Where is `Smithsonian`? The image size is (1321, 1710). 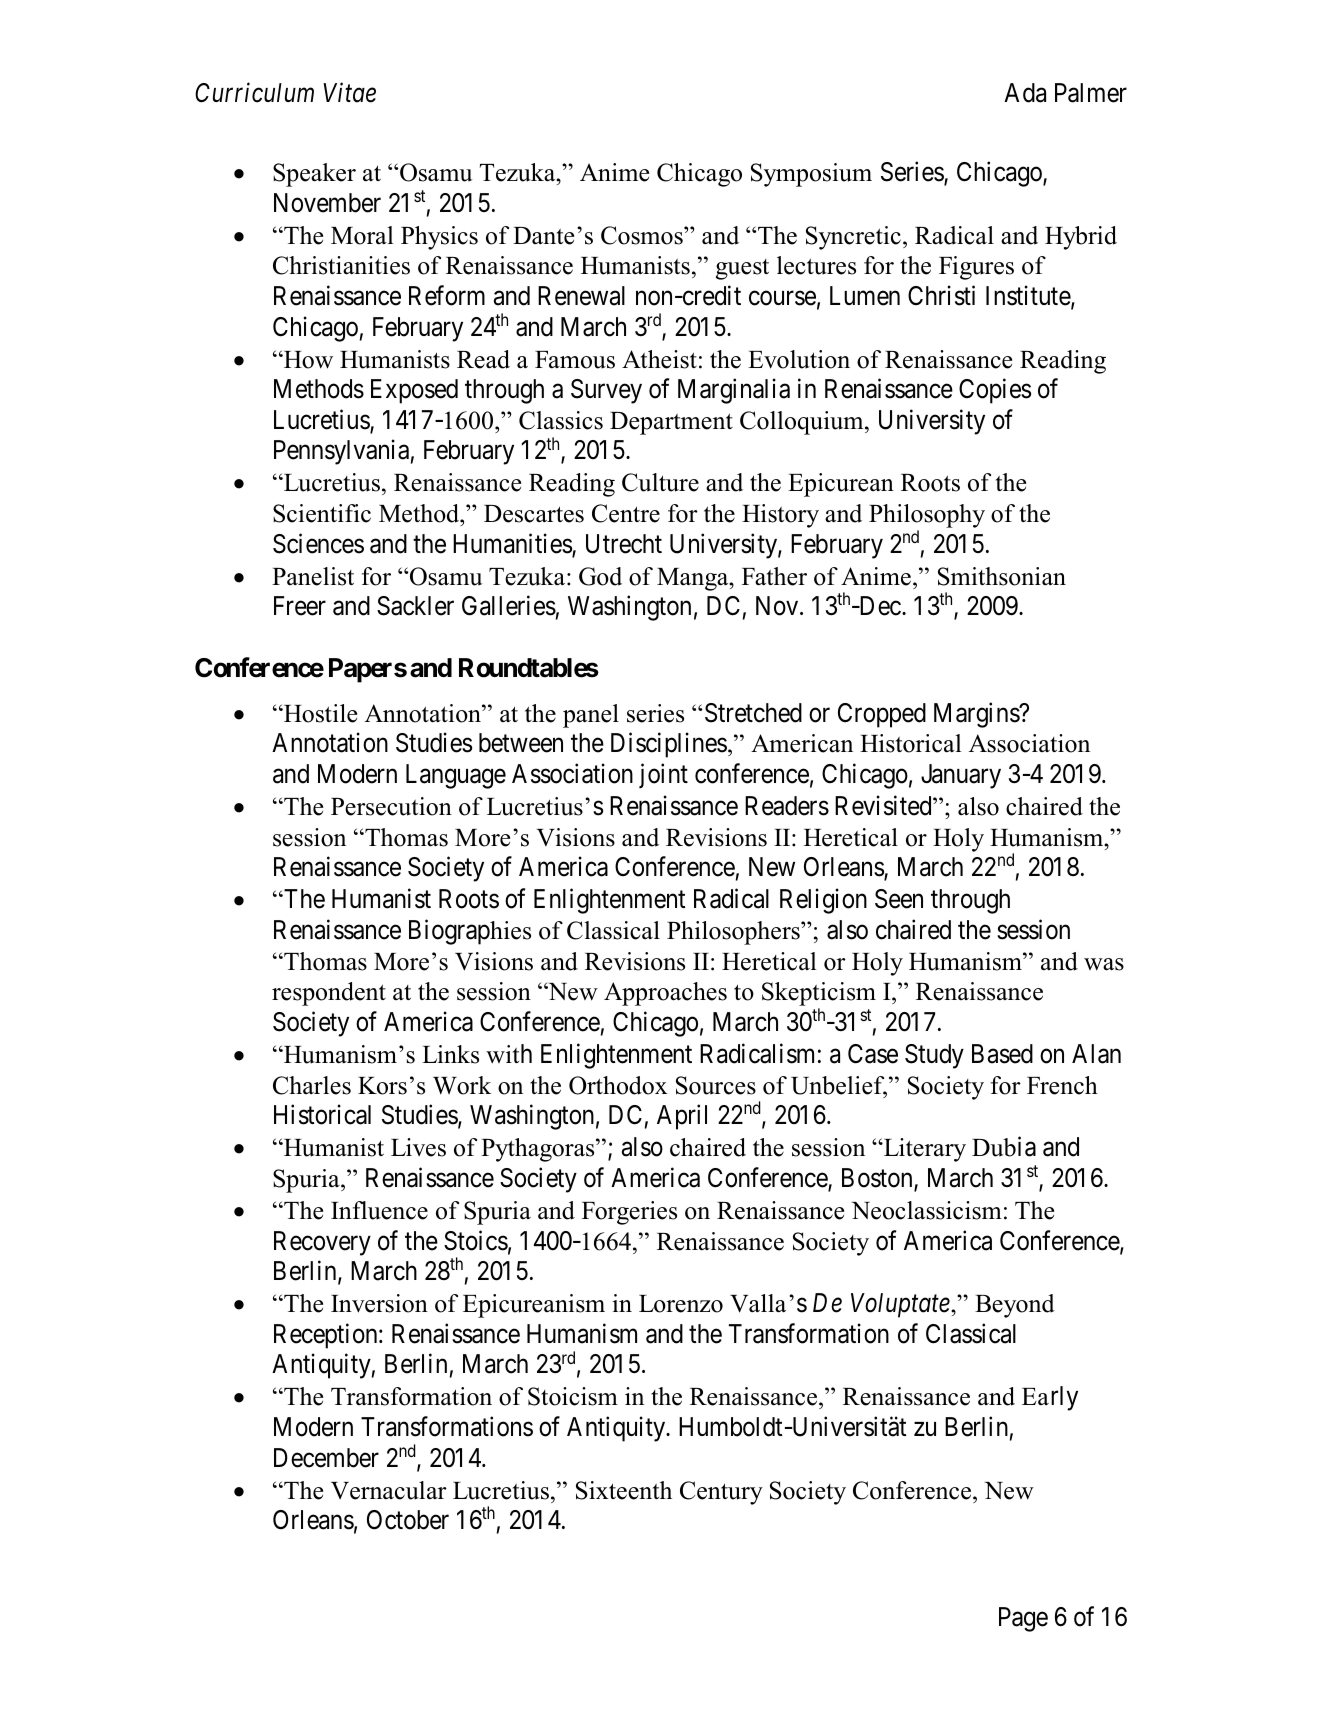
Smithsonian is located at coordinates (1002, 576).
